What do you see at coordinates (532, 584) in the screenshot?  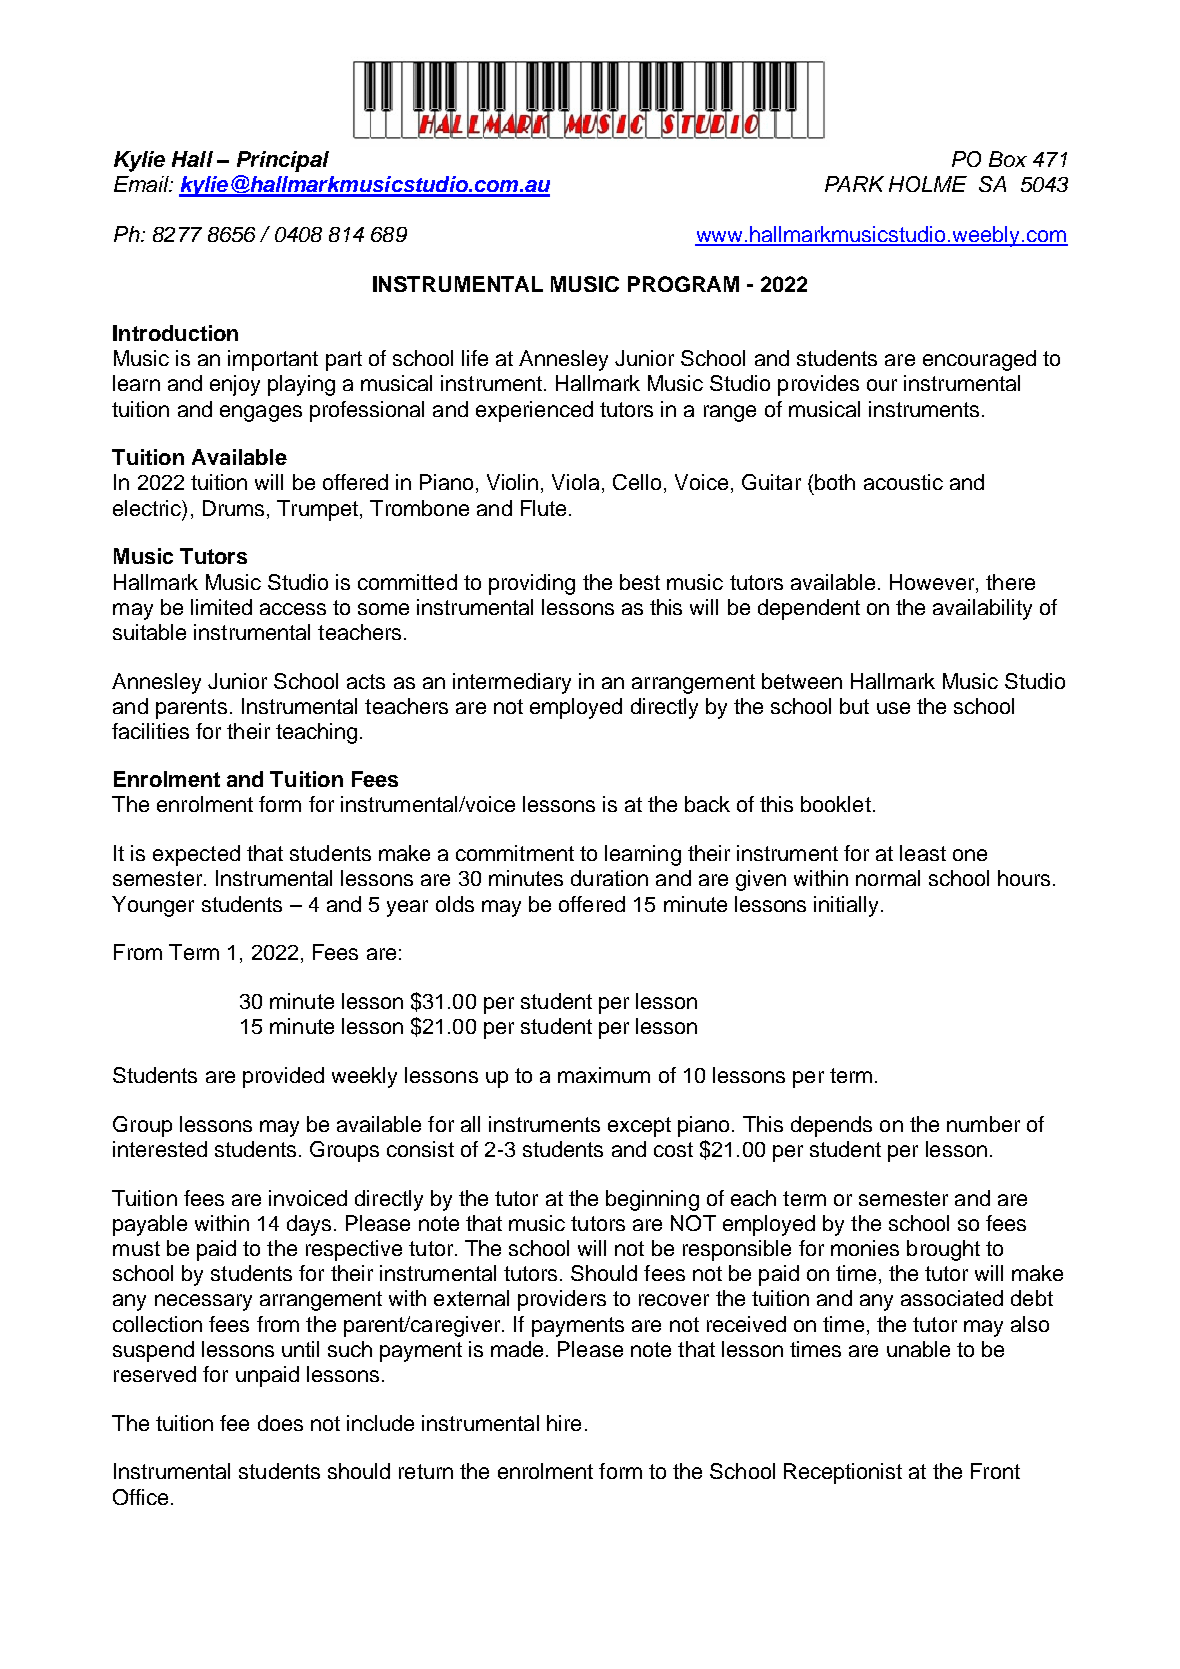 I see `providing` at bounding box center [532, 584].
